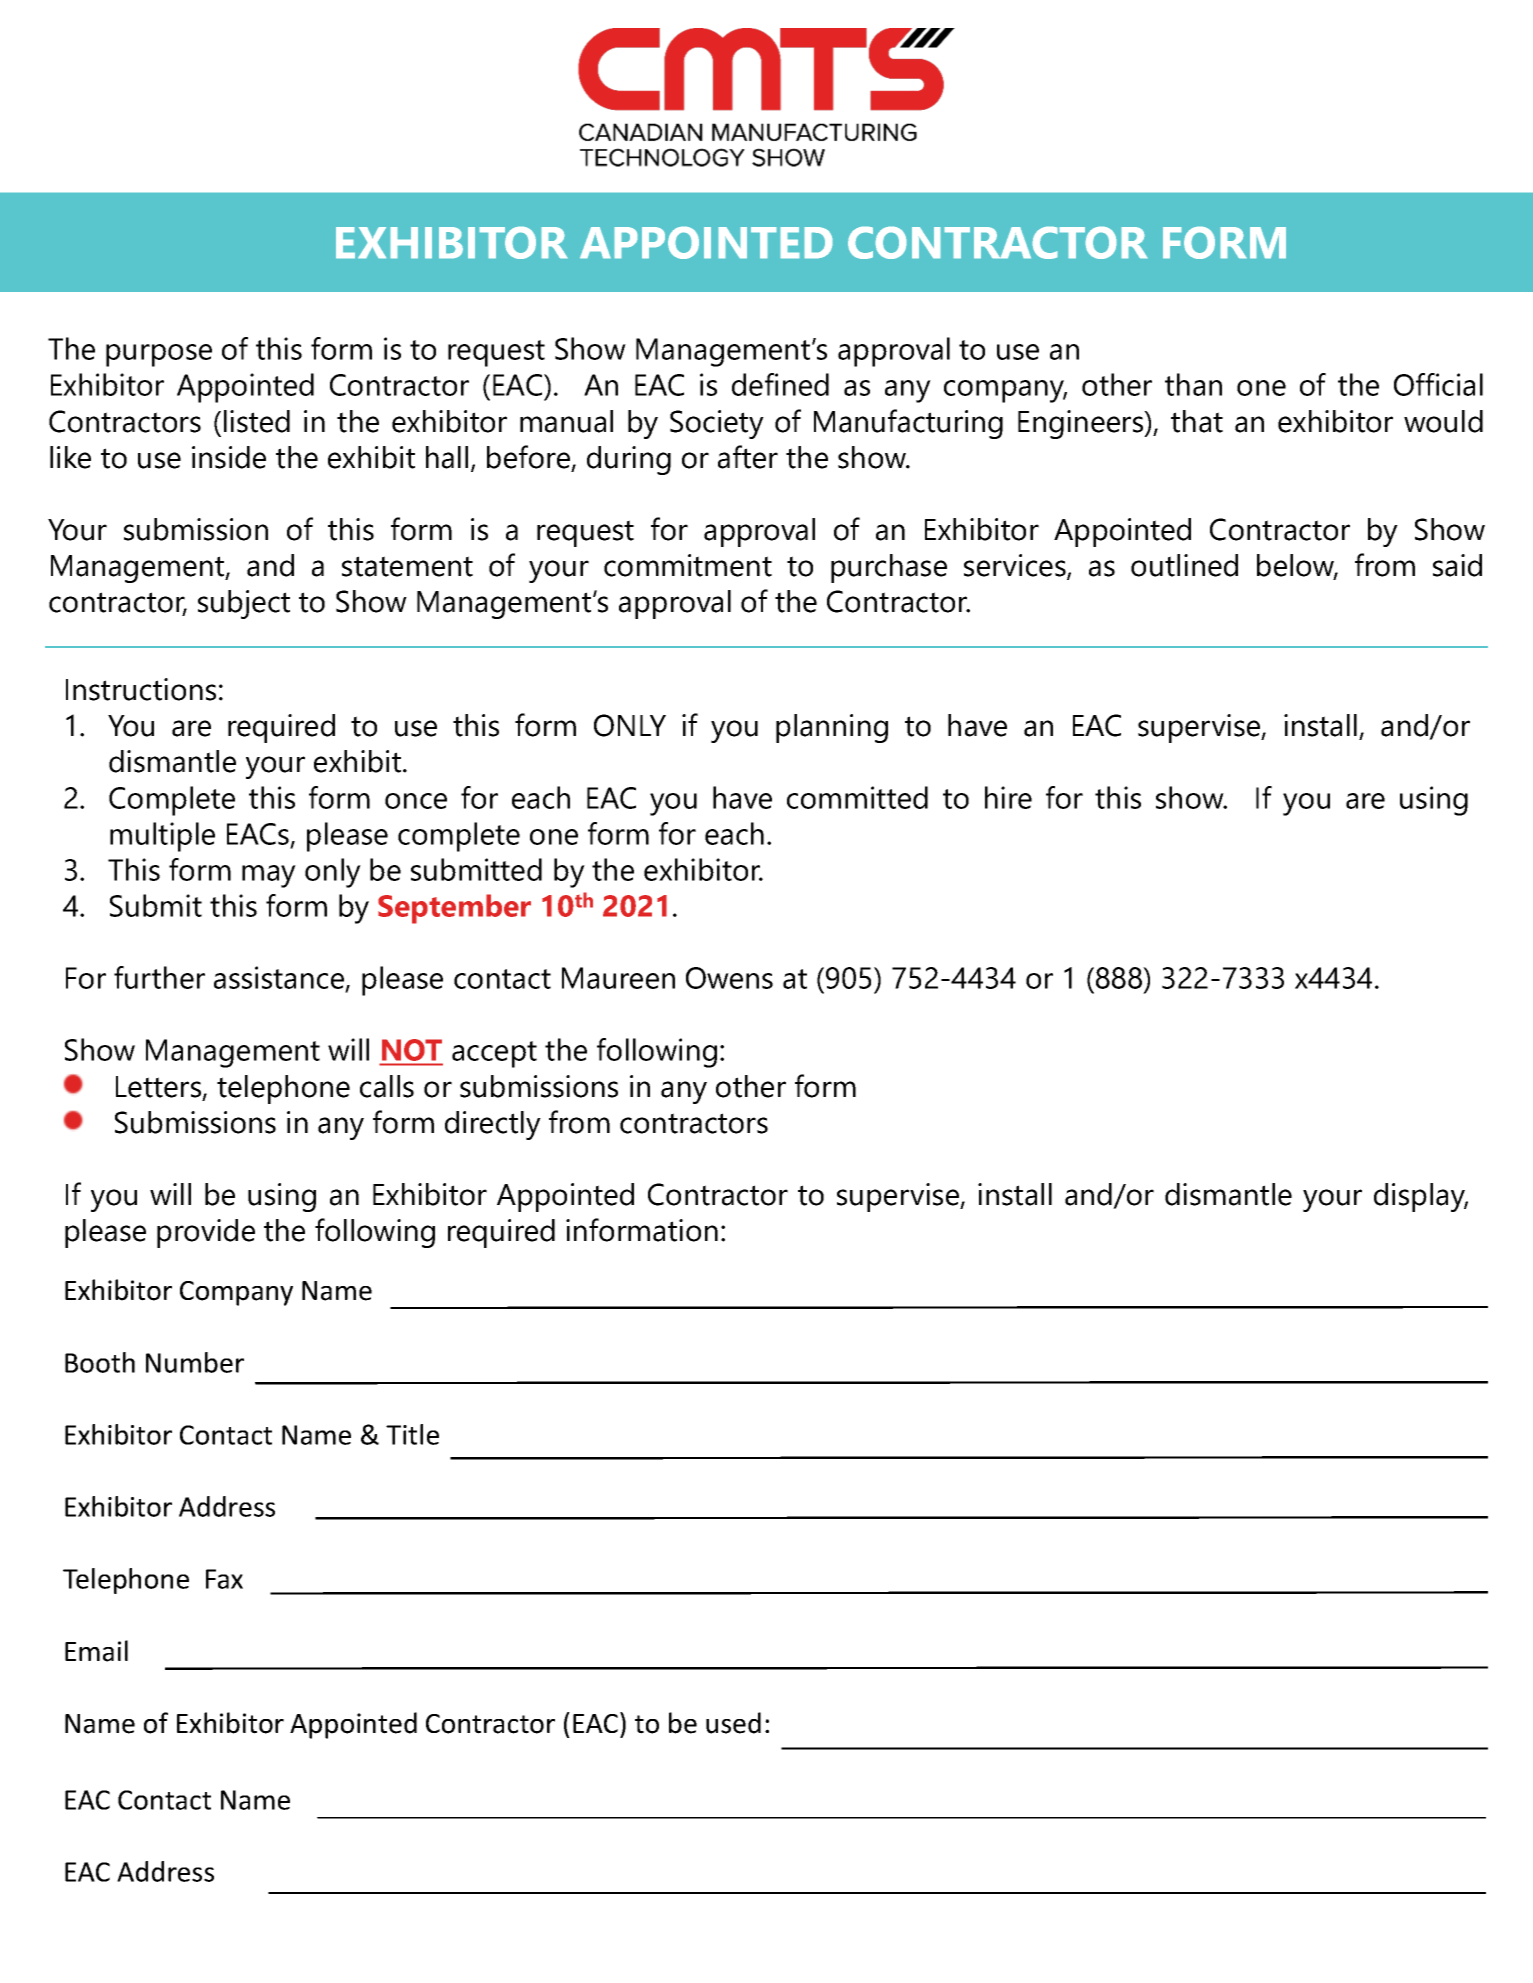  What do you see at coordinates (162, 837) in the screenshot?
I see `multiple` at bounding box center [162, 837].
